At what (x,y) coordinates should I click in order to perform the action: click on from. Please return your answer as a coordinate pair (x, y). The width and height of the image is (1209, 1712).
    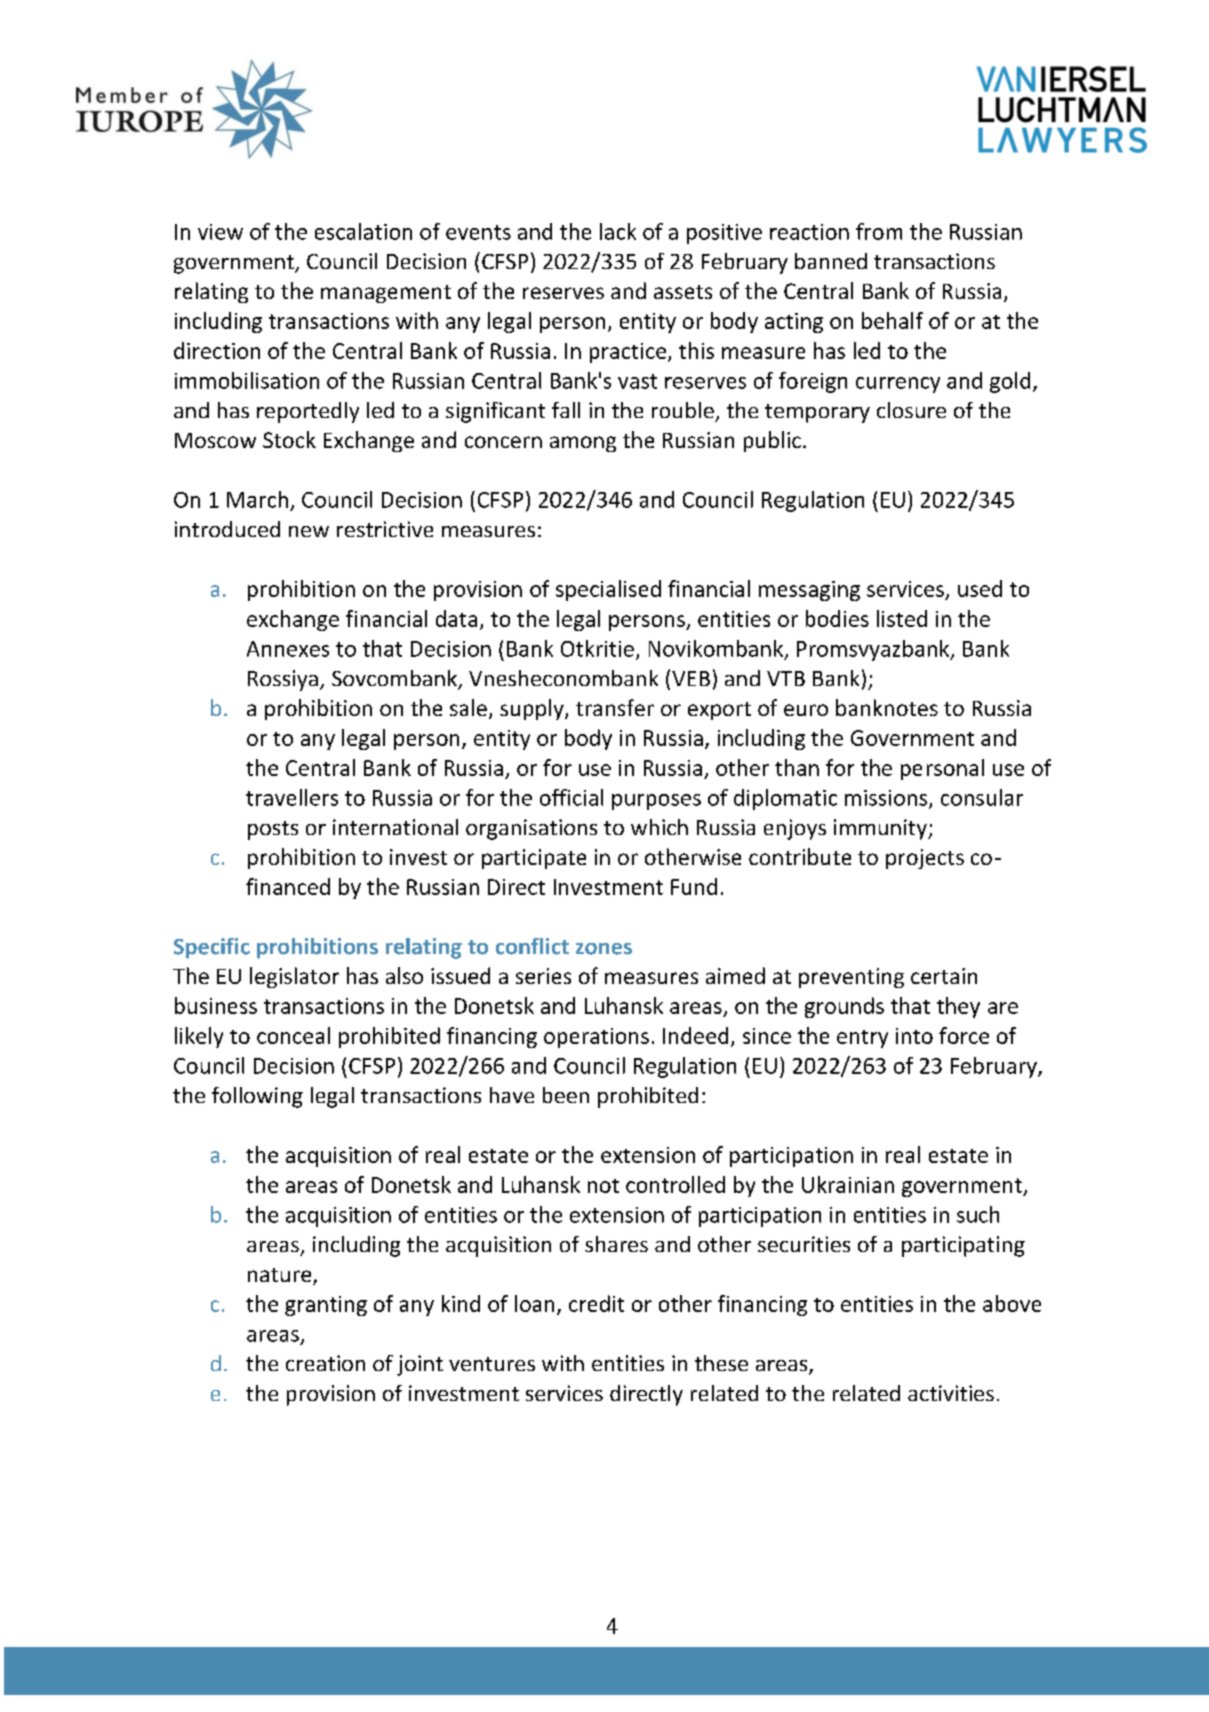
    Looking at the image, I should click on (879, 231).
